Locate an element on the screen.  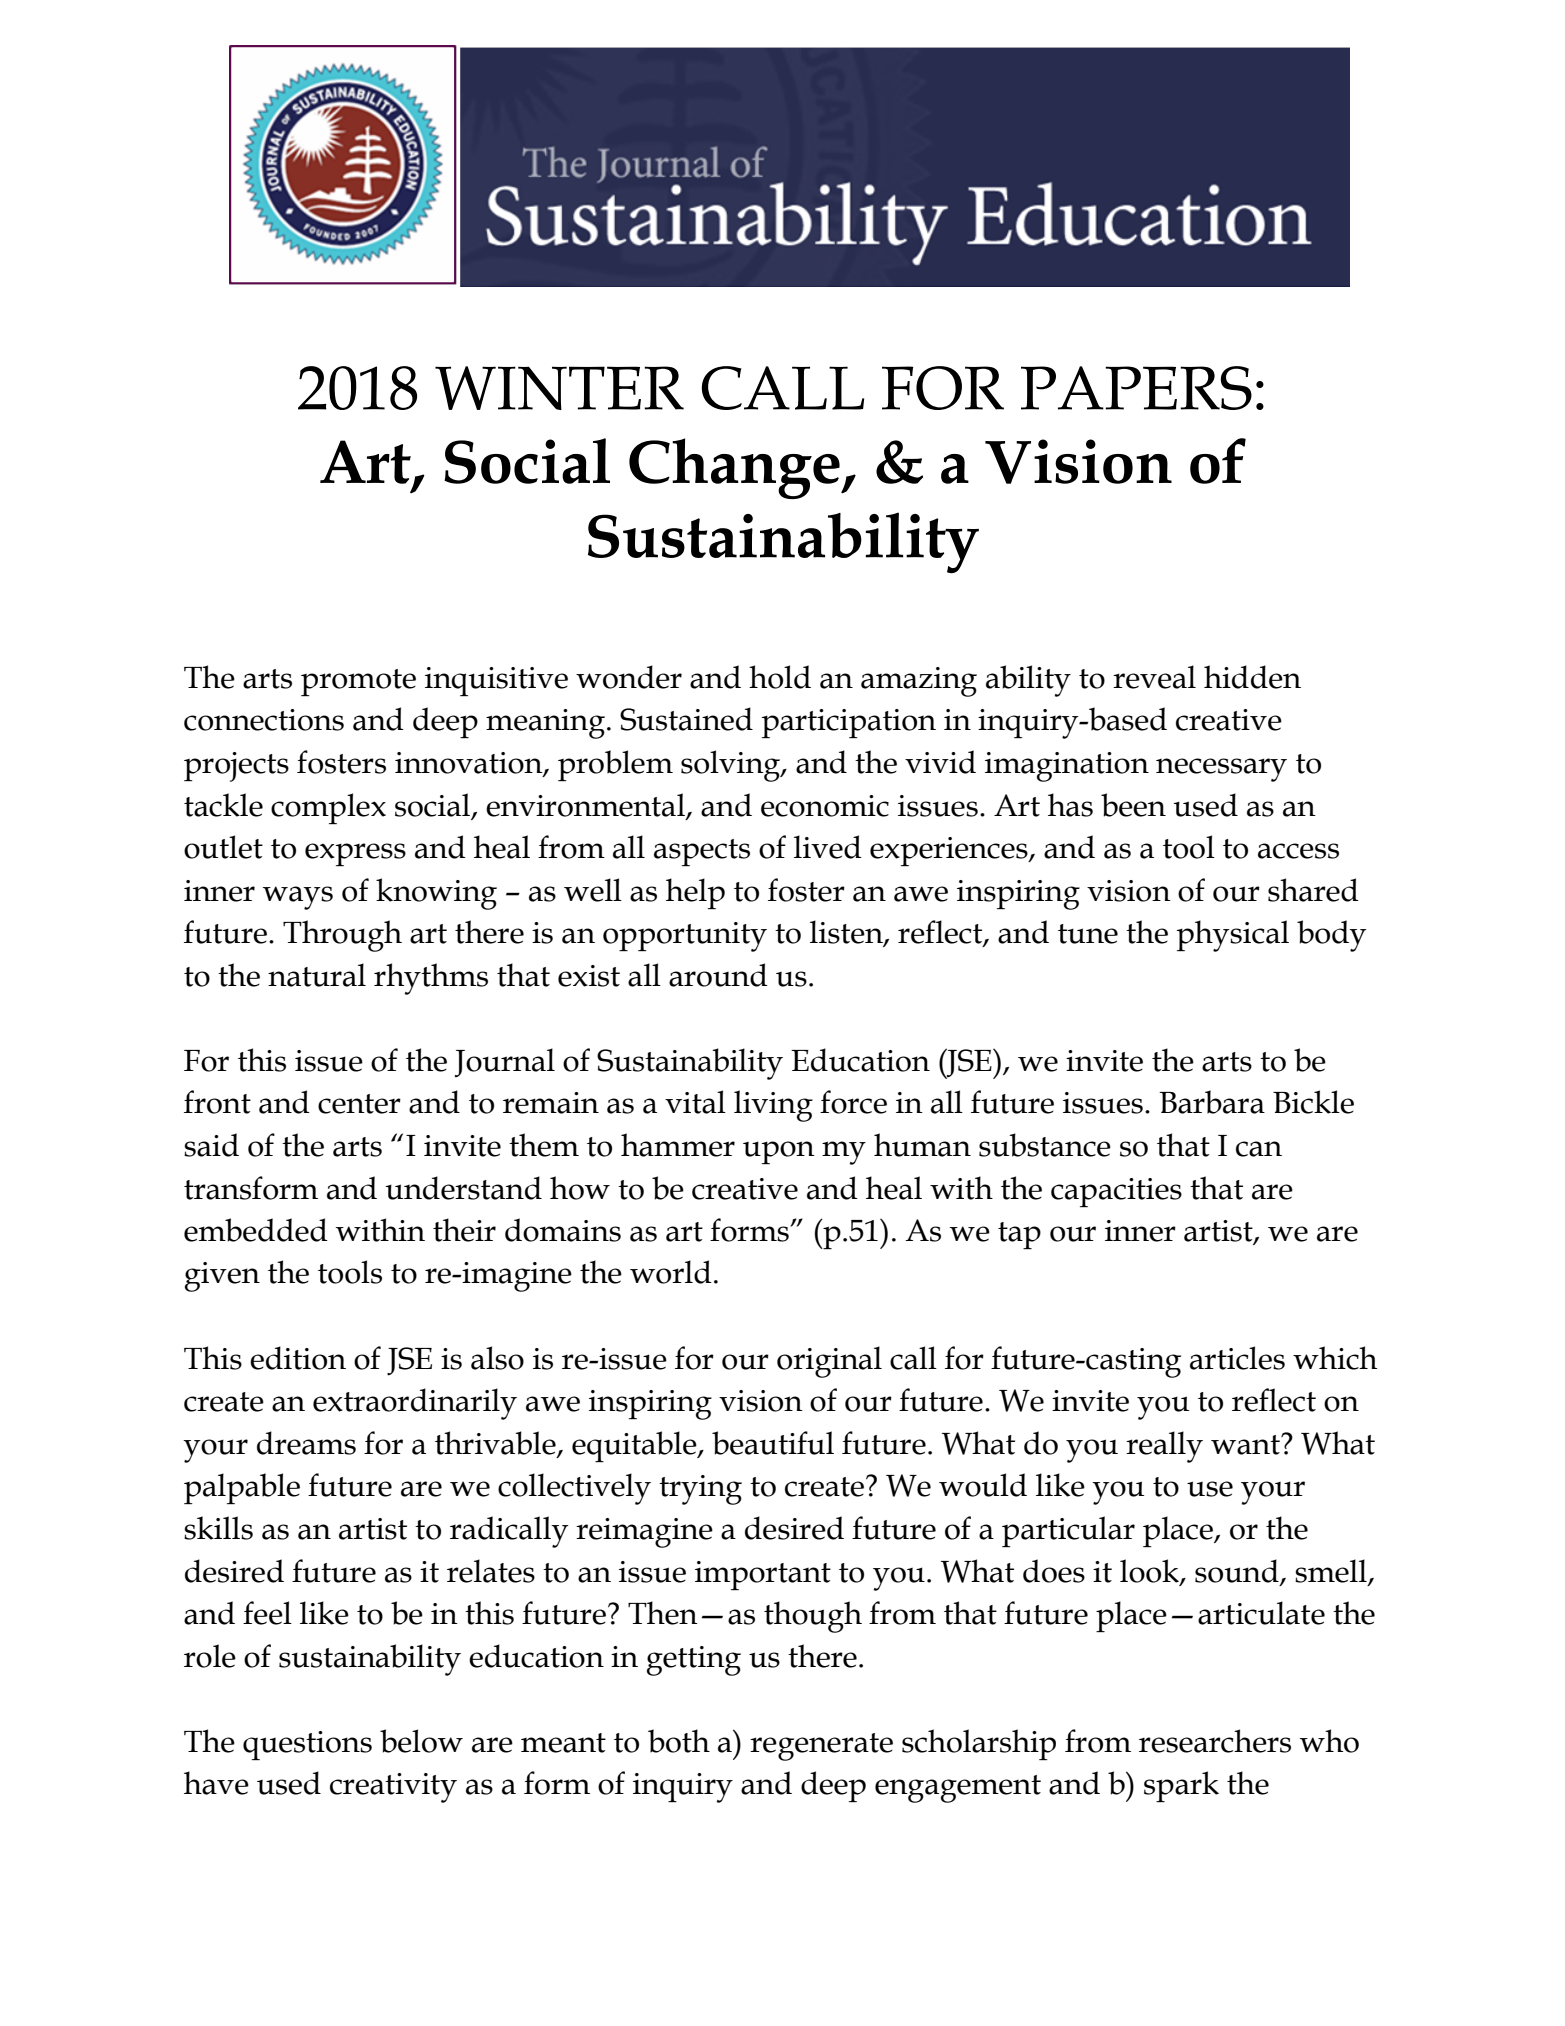
Change is located at coordinates (735, 468).
